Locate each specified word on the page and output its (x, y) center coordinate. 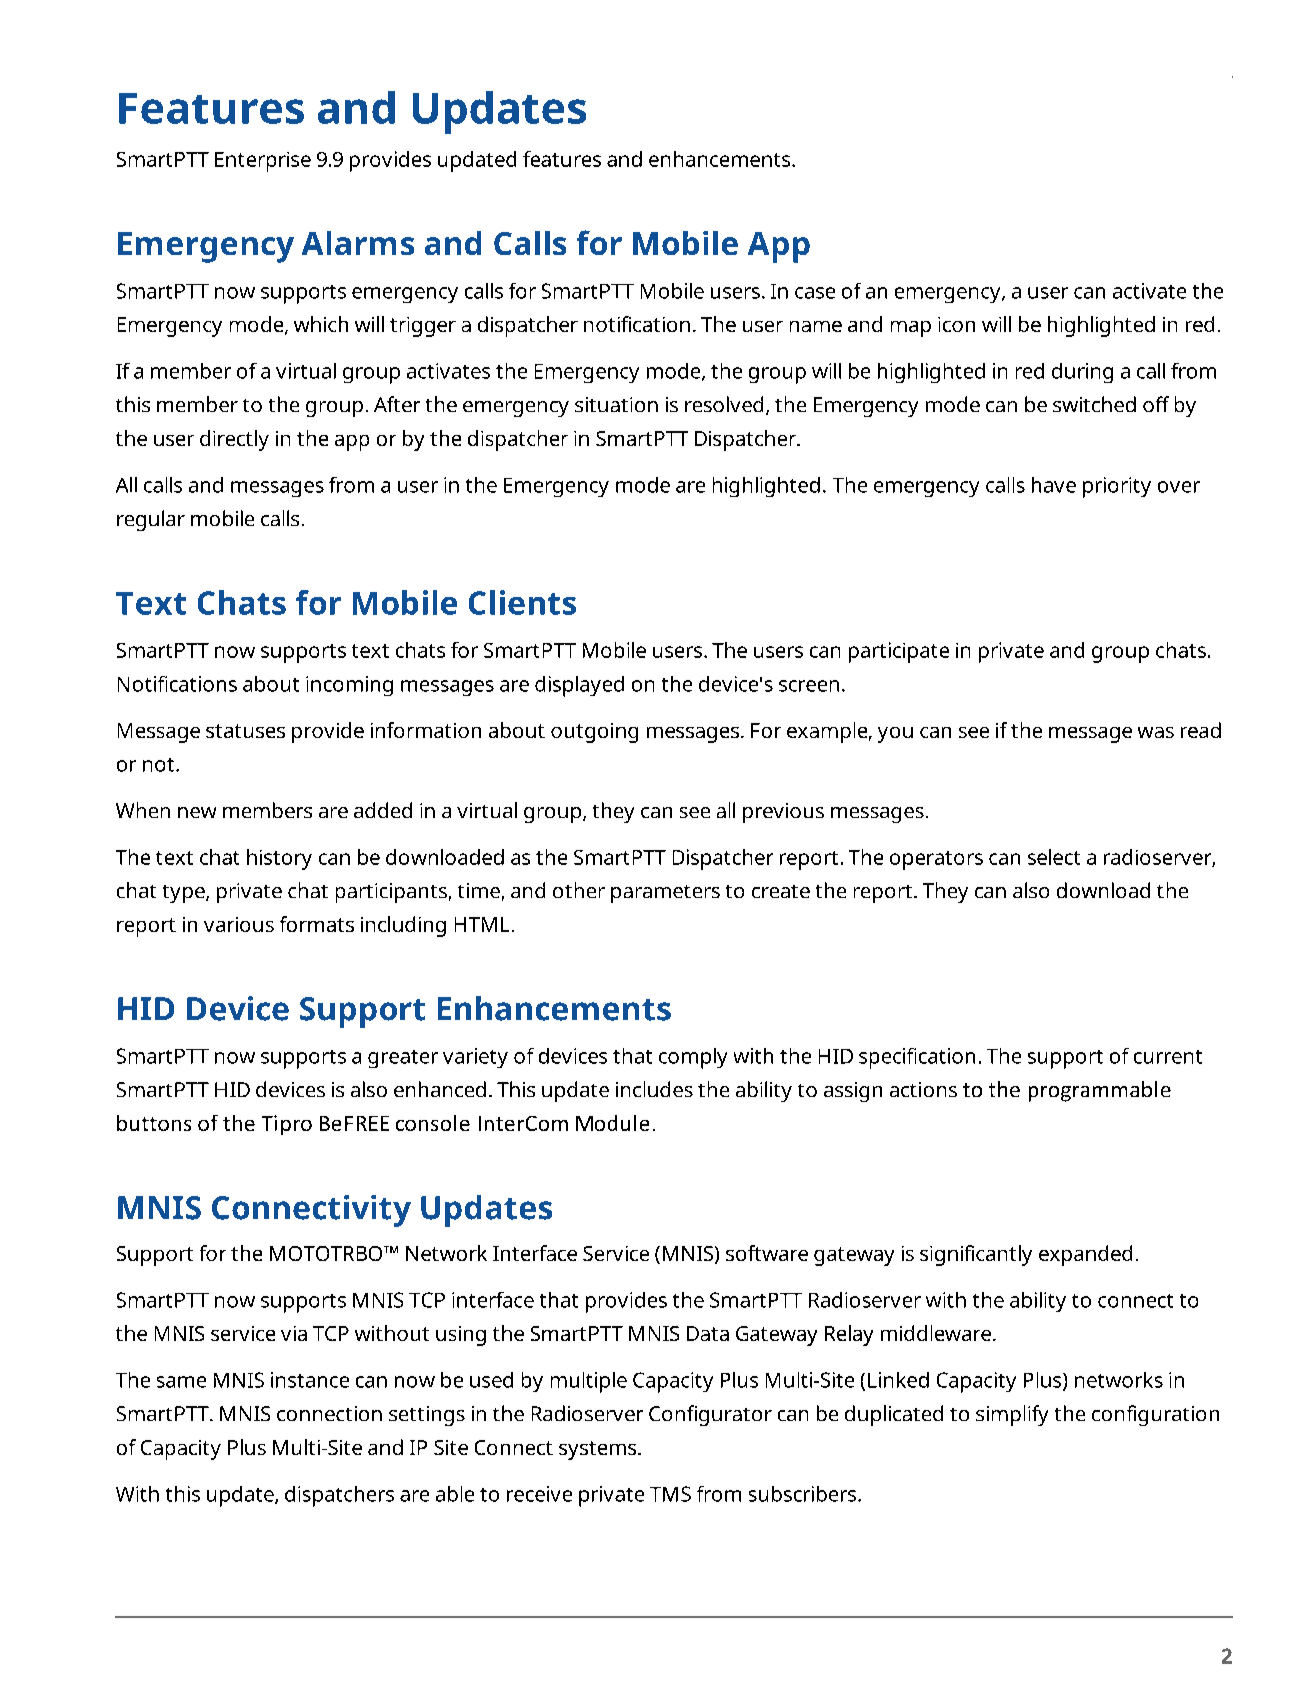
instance (310, 1380)
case (815, 293)
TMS (670, 1494)
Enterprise (263, 162)
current (1168, 1057)
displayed (579, 686)
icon (956, 324)
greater (403, 1059)
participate (899, 652)
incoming (349, 686)
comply (693, 1058)
